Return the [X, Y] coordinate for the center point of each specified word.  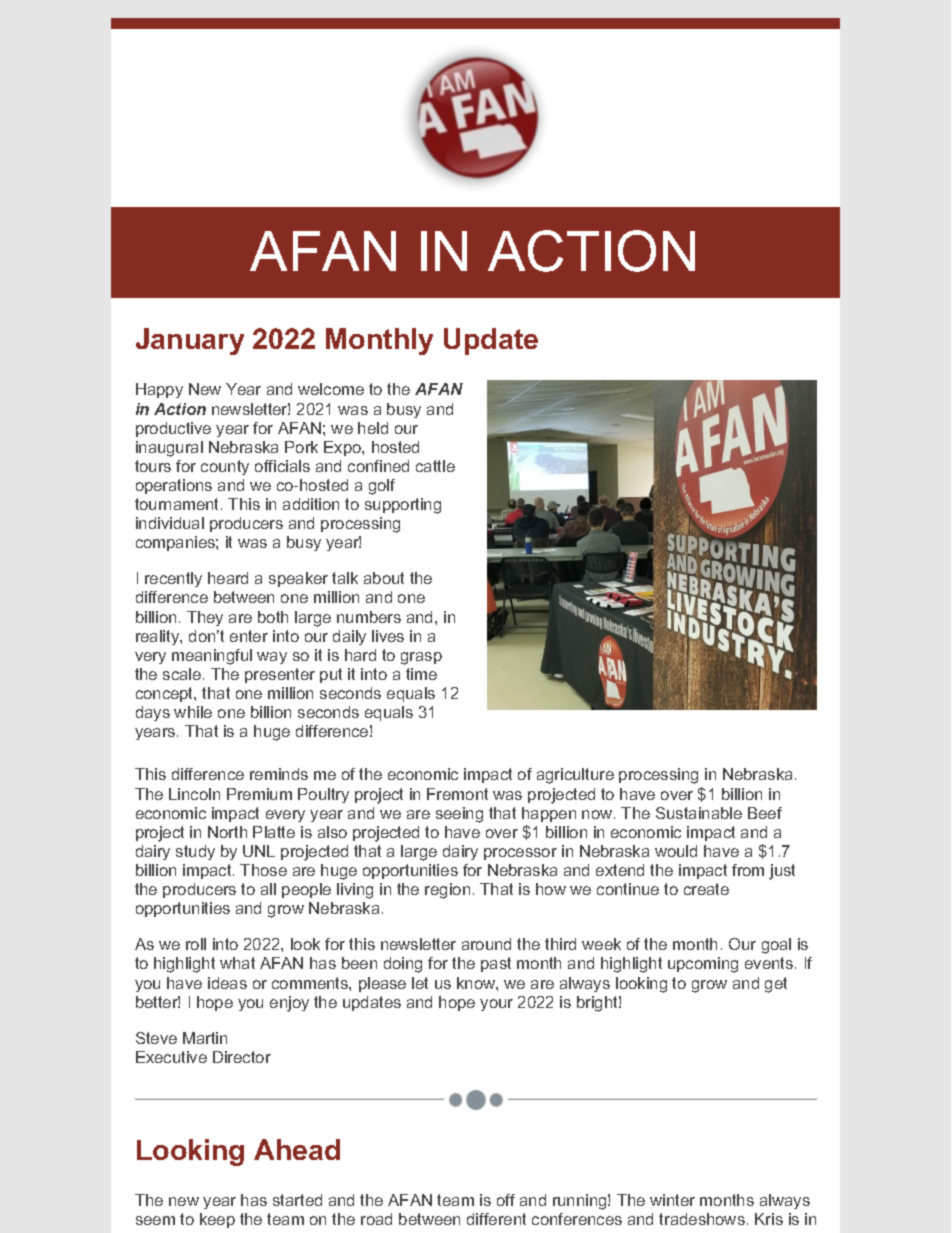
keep [217, 1220]
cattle [435, 466]
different [496, 1219]
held [373, 428]
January [190, 341]
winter [672, 1200]
